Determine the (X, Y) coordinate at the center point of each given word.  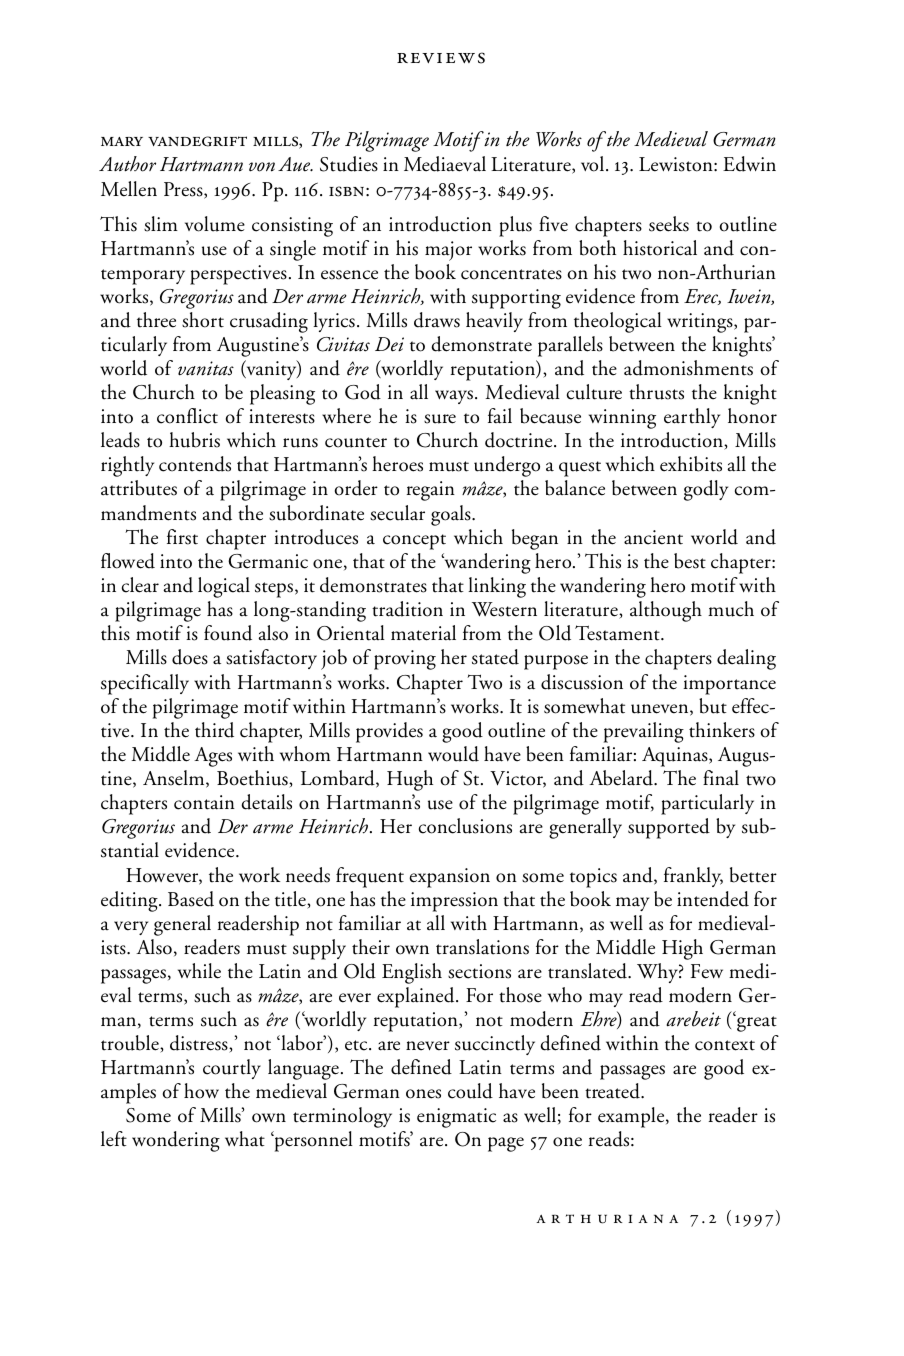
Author (127, 164)
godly (706, 490)
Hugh (410, 780)
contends (195, 464)
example (632, 1117)
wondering (176, 1141)
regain (431, 491)
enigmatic (456, 1118)
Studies (349, 164)
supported (669, 828)
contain (204, 802)
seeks (669, 224)
